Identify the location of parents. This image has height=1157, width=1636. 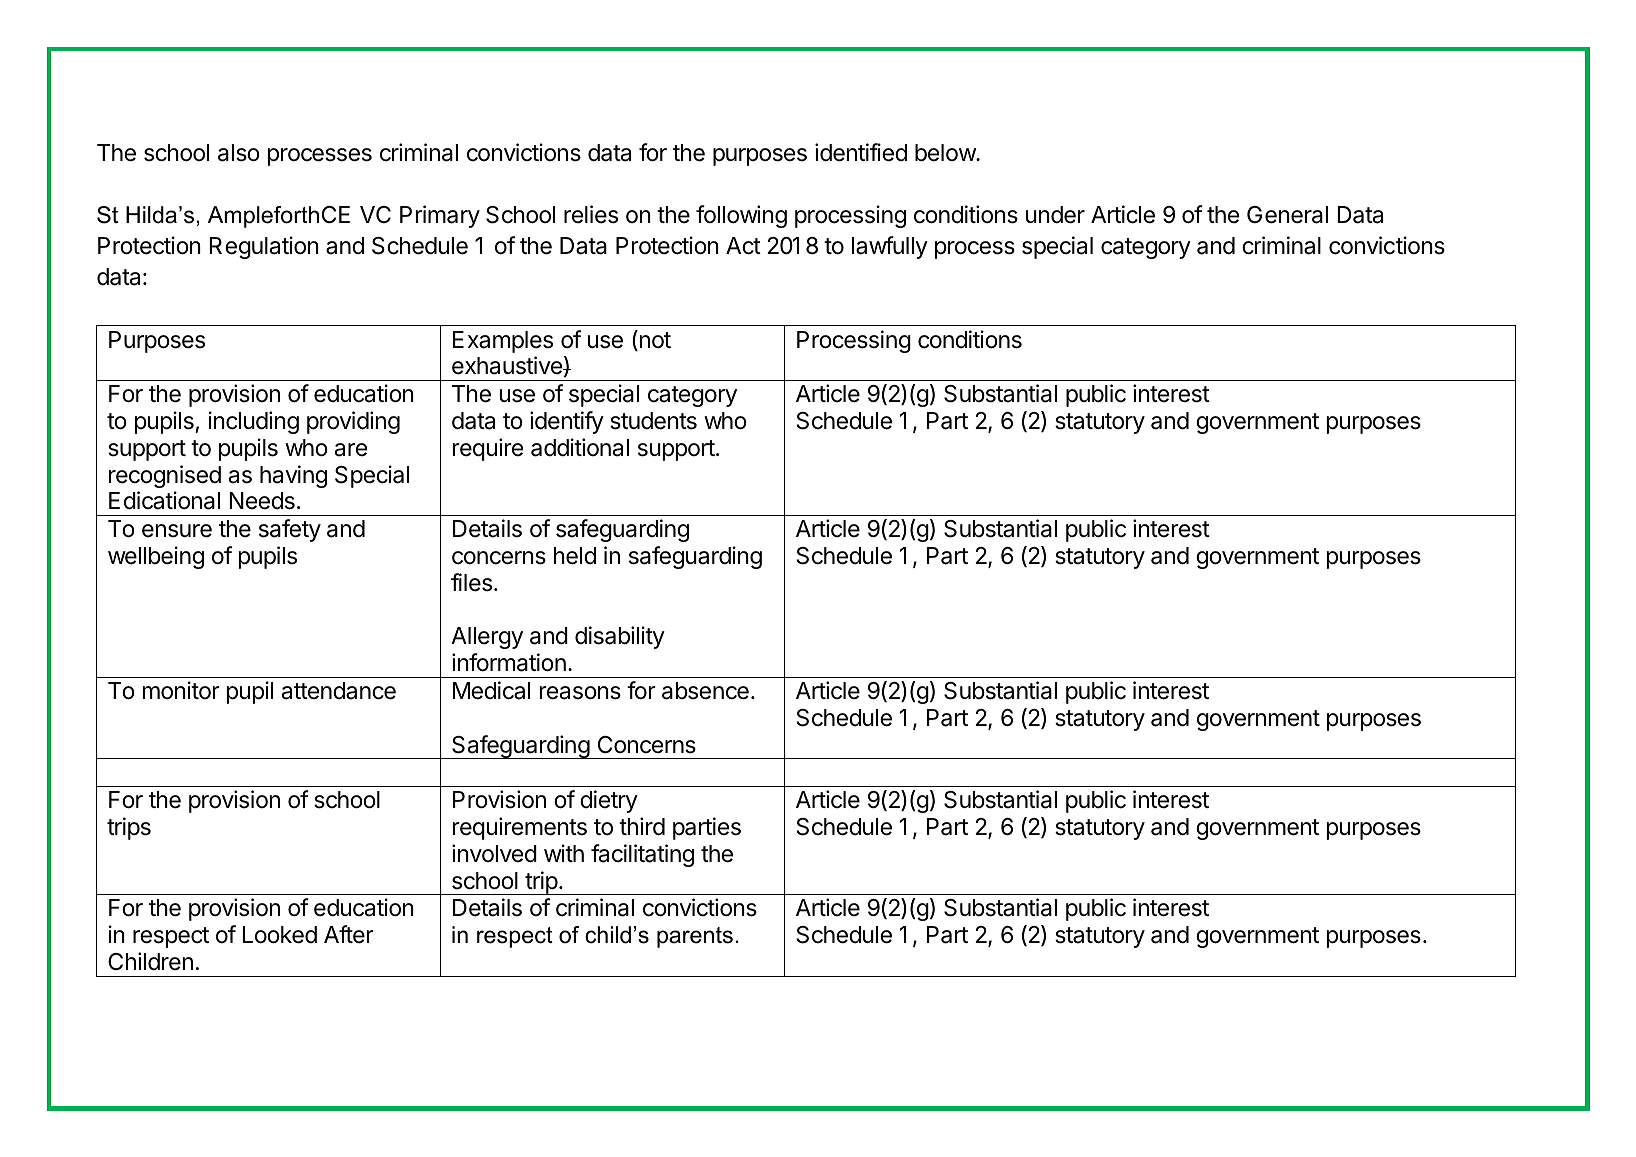
(695, 937).
